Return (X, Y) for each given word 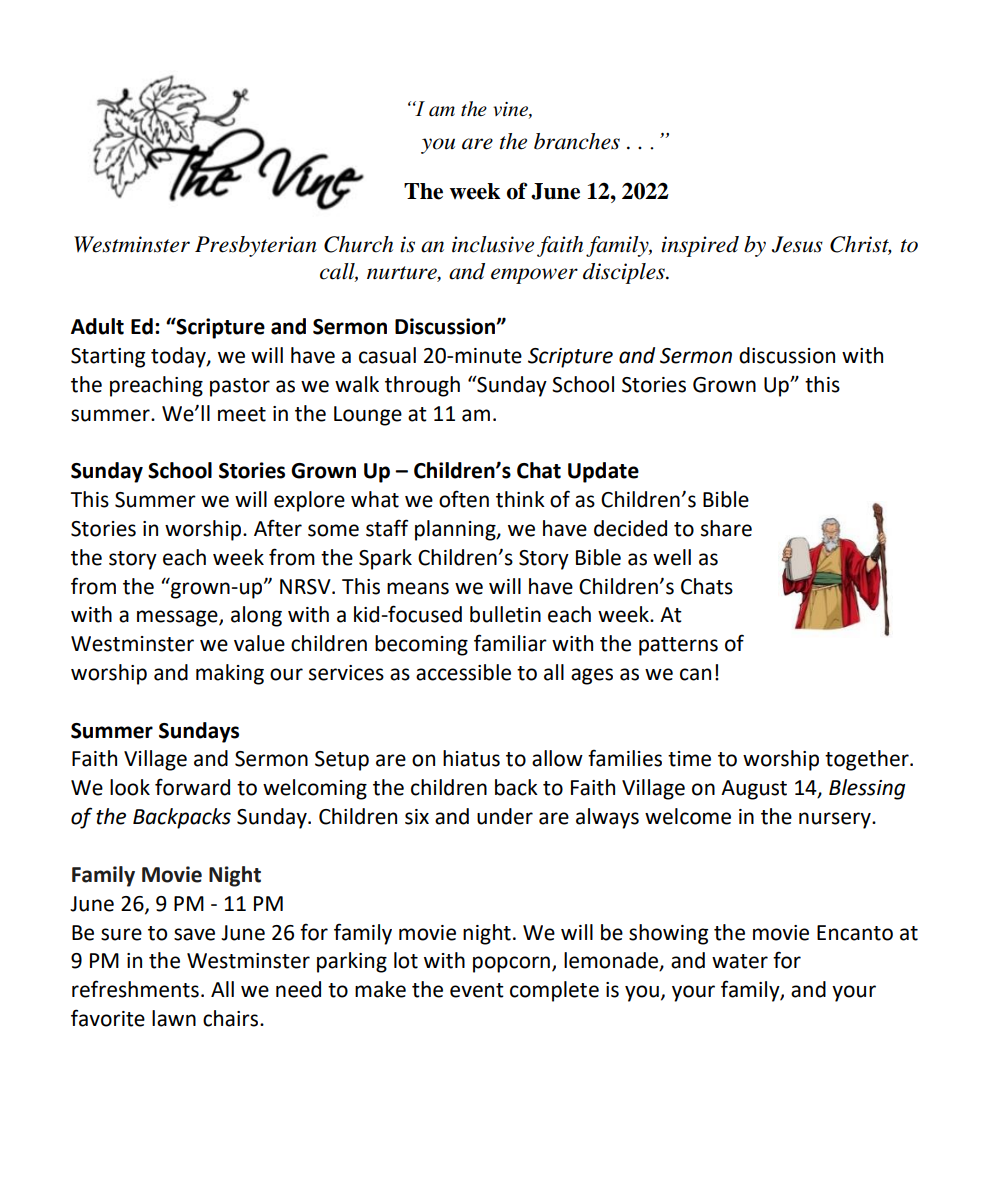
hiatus (471, 758)
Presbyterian (256, 246)
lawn (174, 1018)
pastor (240, 387)
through (422, 386)
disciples (625, 273)
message (178, 618)
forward (192, 787)
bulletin (505, 614)
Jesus (797, 244)
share (726, 528)
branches (577, 141)
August (754, 790)
